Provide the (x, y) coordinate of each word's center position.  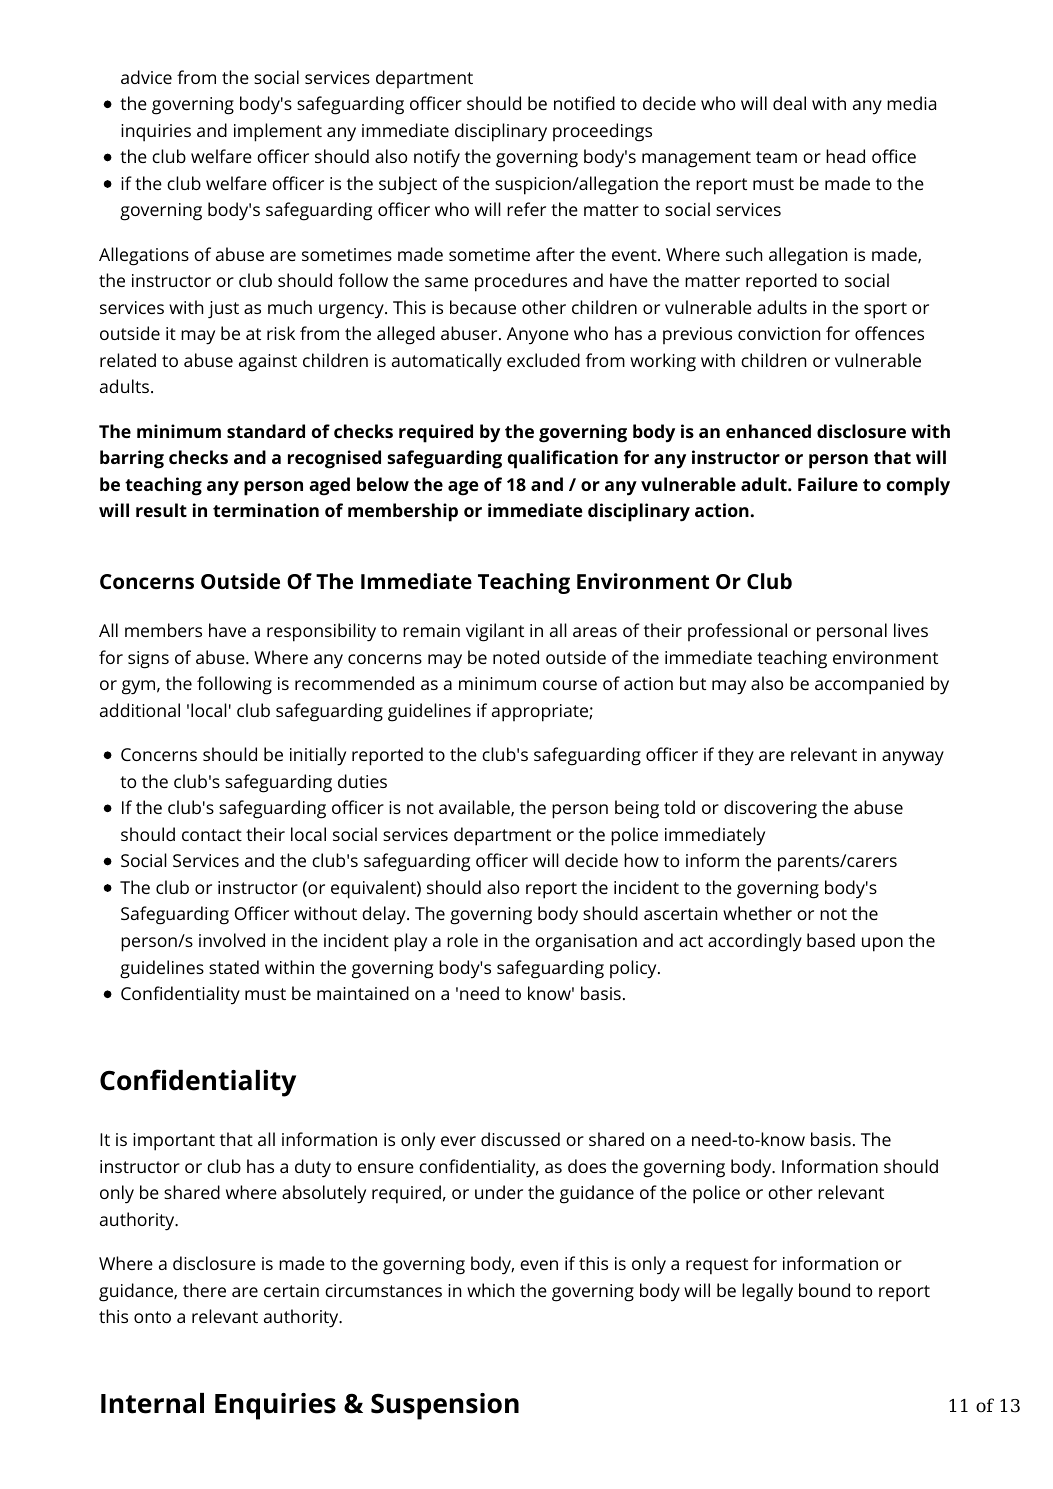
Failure (828, 484)
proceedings (602, 132)
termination (266, 510)
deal (789, 103)
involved (232, 940)
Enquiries (275, 1406)
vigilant (495, 632)
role (462, 940)
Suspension (445, 1406)
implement (278, 132)
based (831, 940)
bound (824, 1290)
